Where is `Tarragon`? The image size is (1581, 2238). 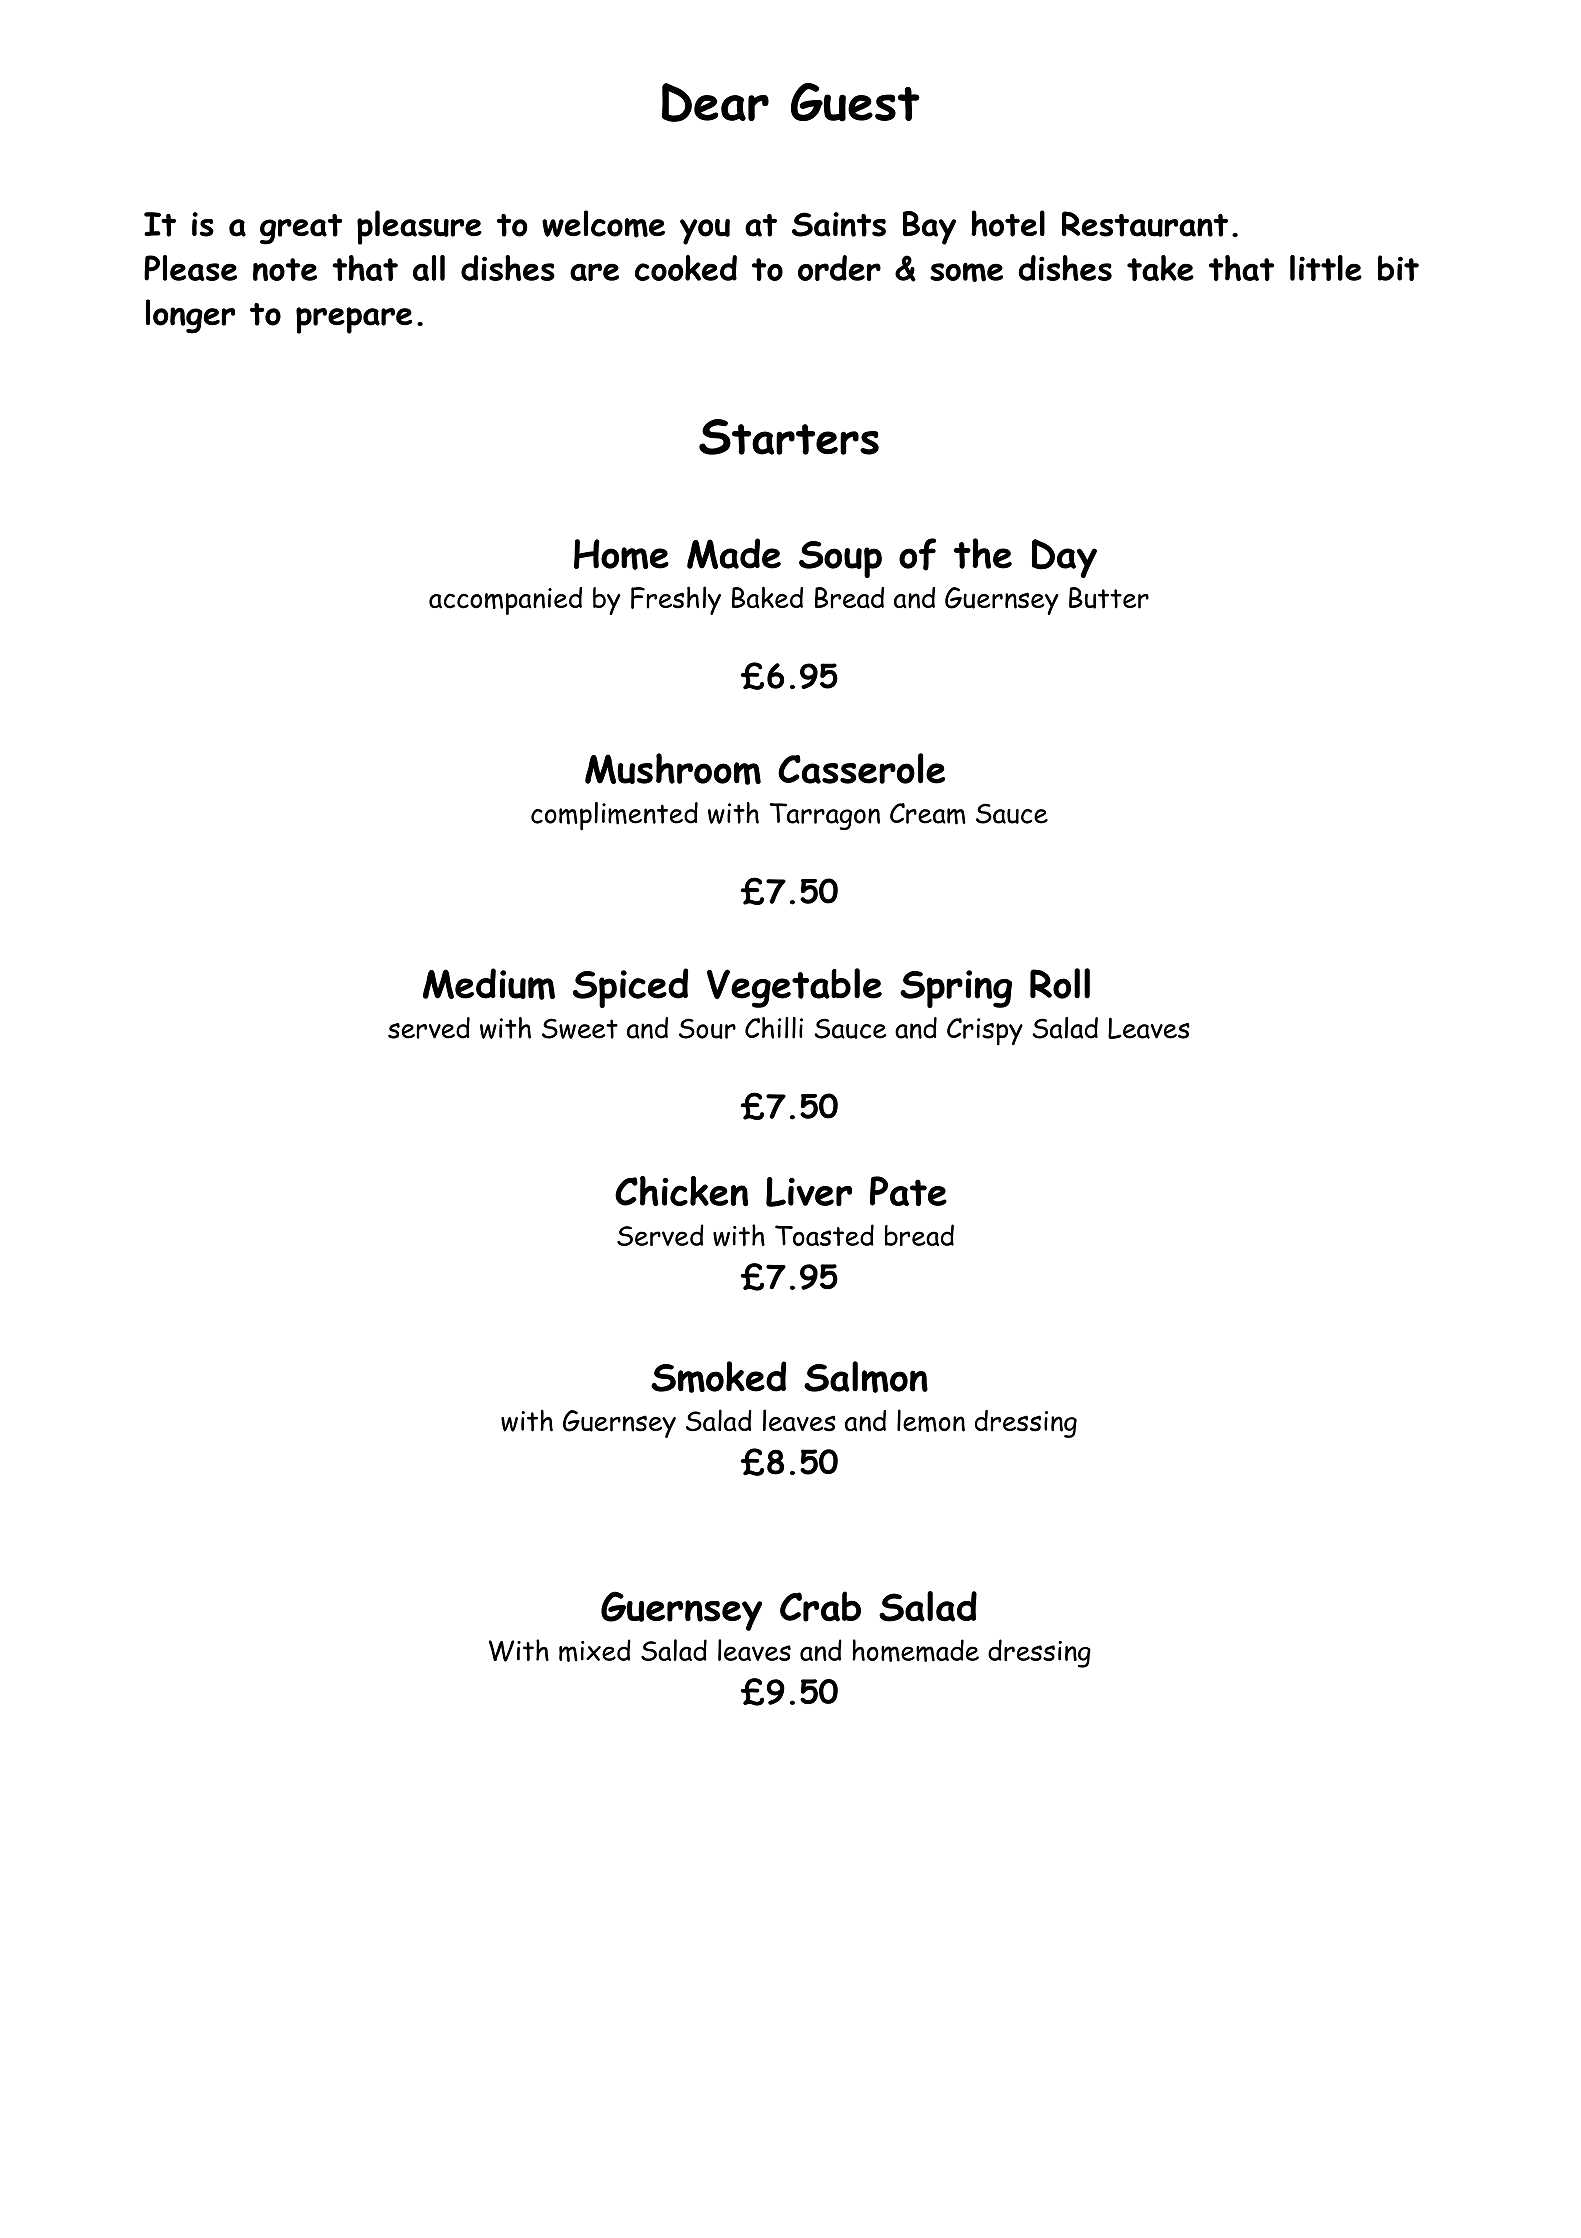
Tarragon is located at coordinates (824, 816).
